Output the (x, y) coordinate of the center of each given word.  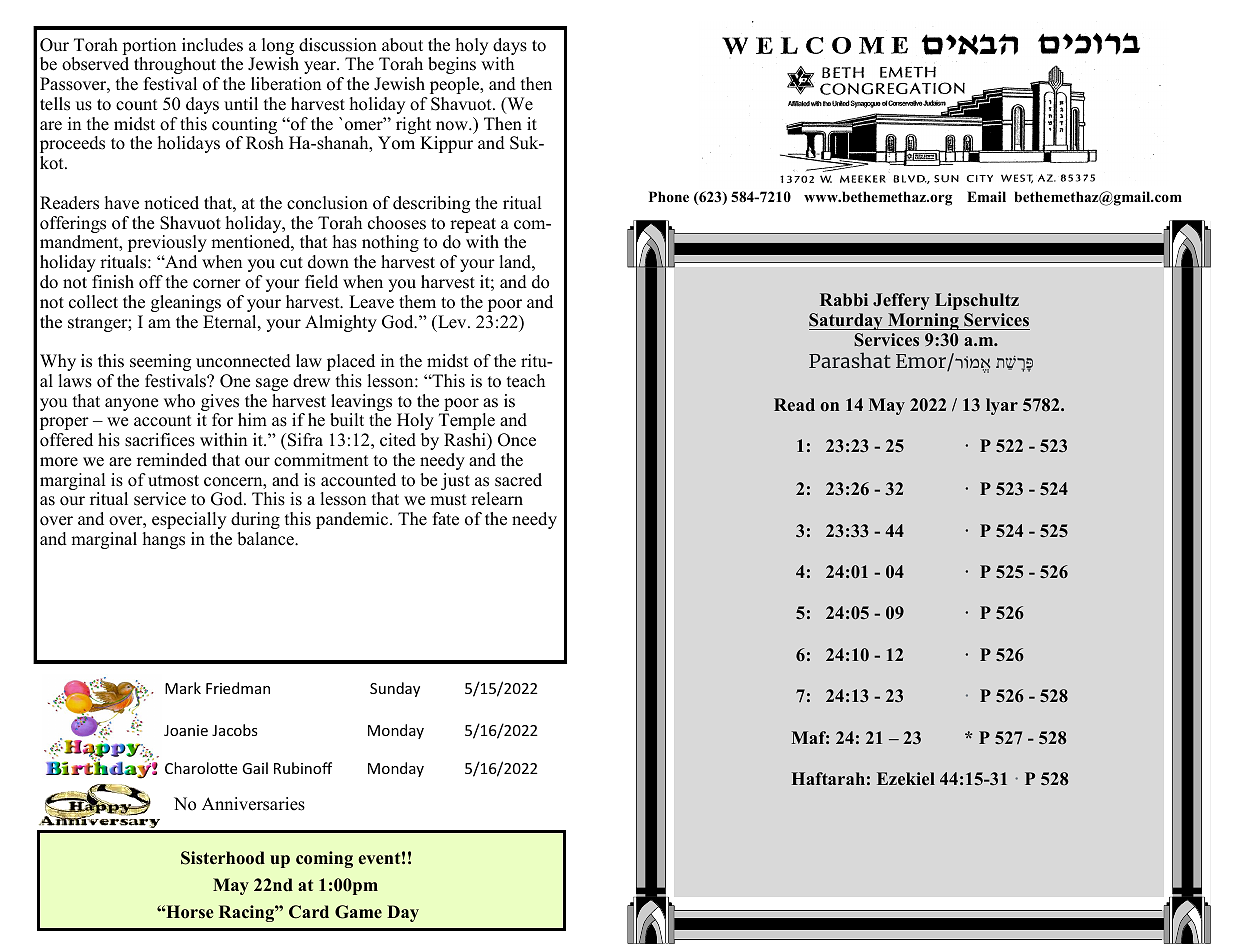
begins (452, 65)
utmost (173, 481)
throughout (175, 65)
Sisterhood (223, 858)
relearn (497, 499)
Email (986, 196)
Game (358, 912)
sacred (518, 480)
